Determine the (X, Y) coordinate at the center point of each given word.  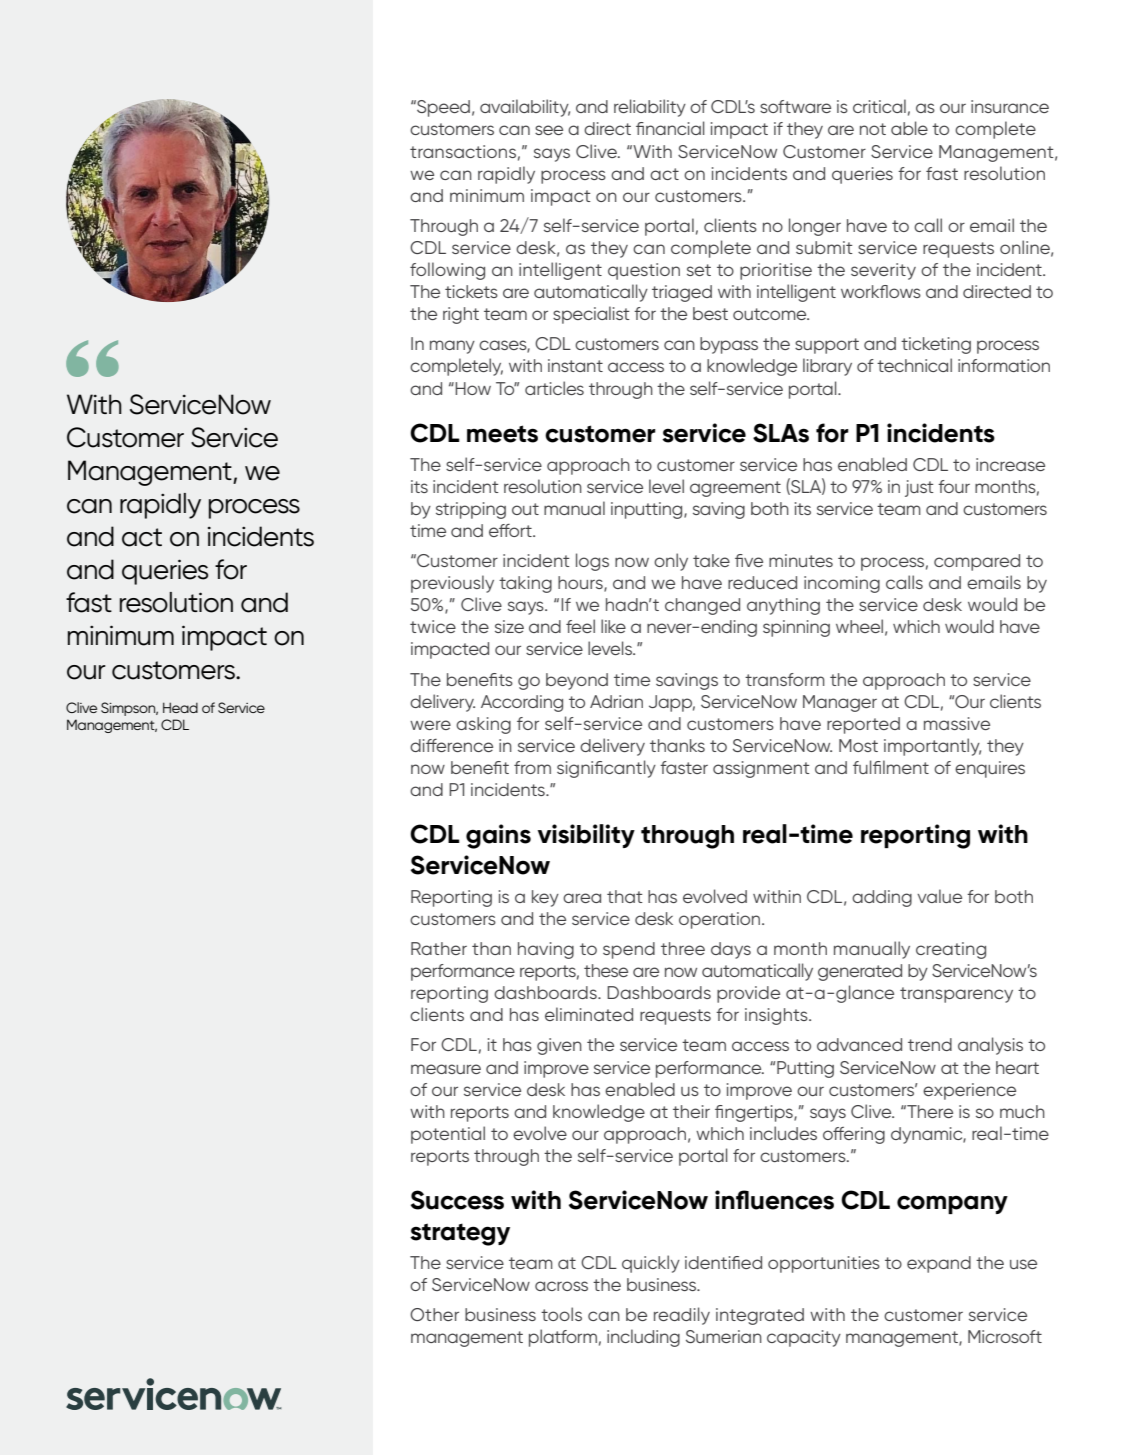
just (919, 488)
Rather (439, 948)
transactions (463, 151)
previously (452, 584)
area (582, 898)
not (873, 129)
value (939, 896)
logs (592, 562)
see (549, 130)
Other (434, 1314)
